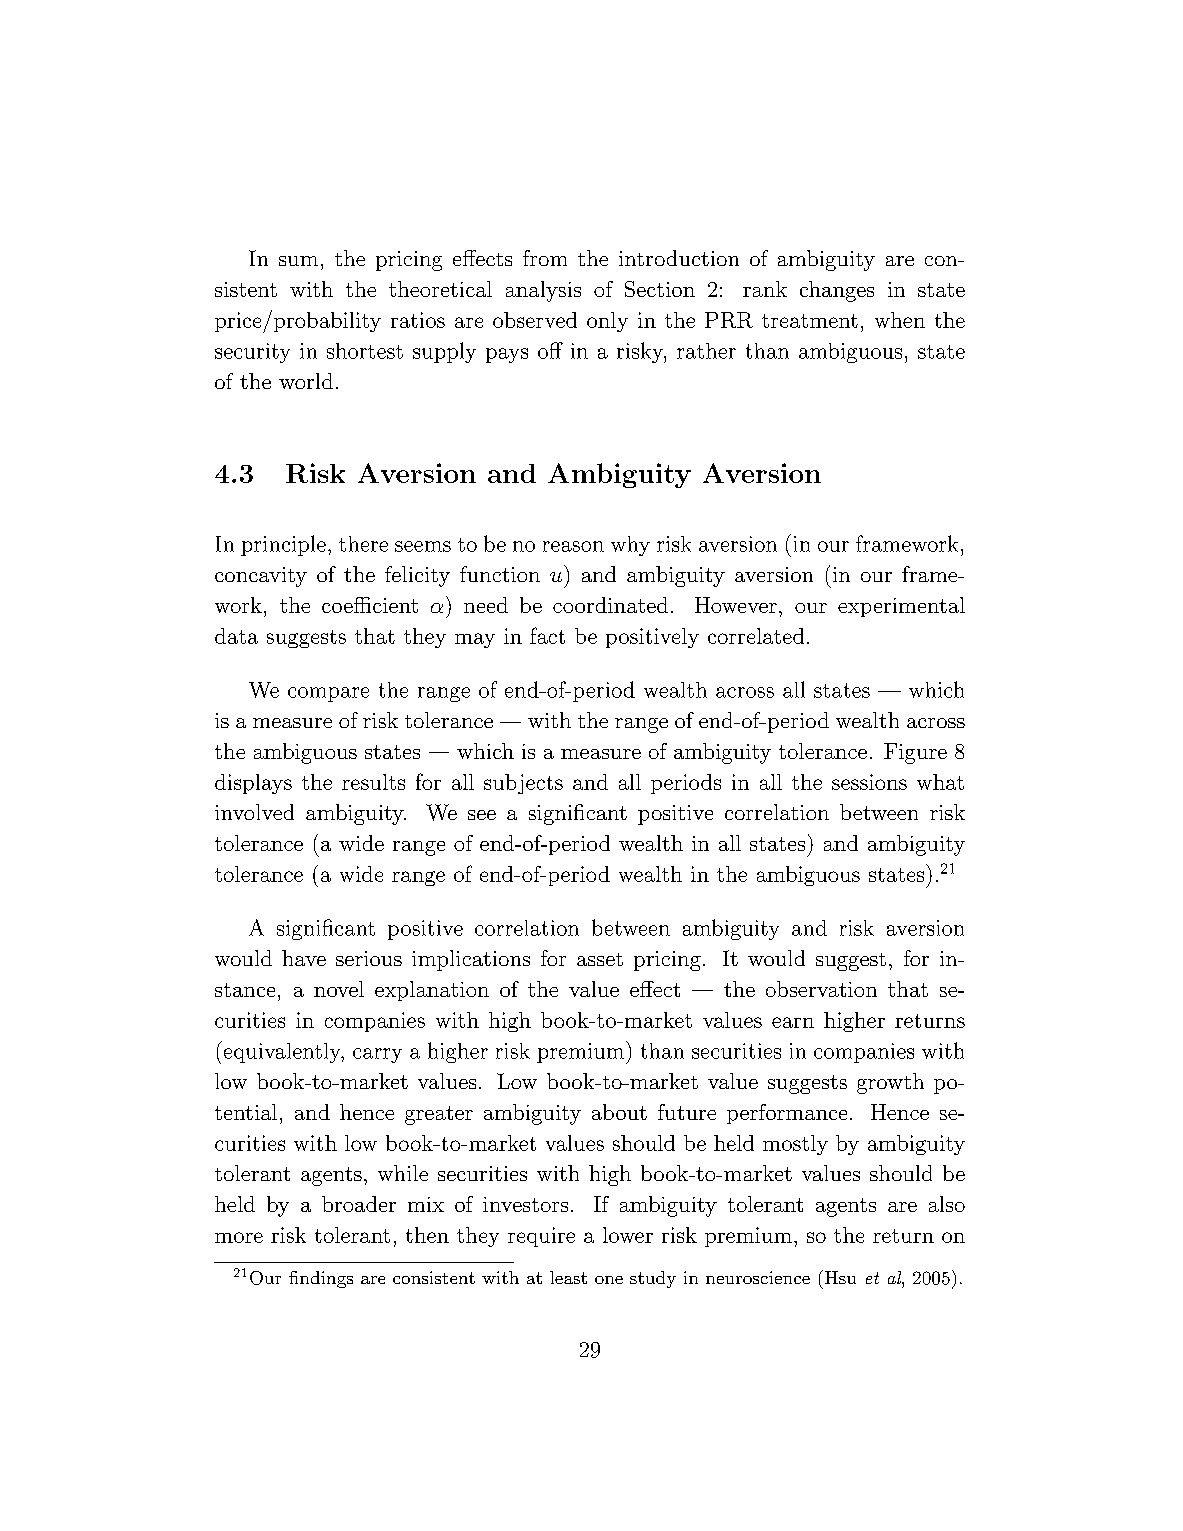  I want to click on observation, so click(821, 989).
